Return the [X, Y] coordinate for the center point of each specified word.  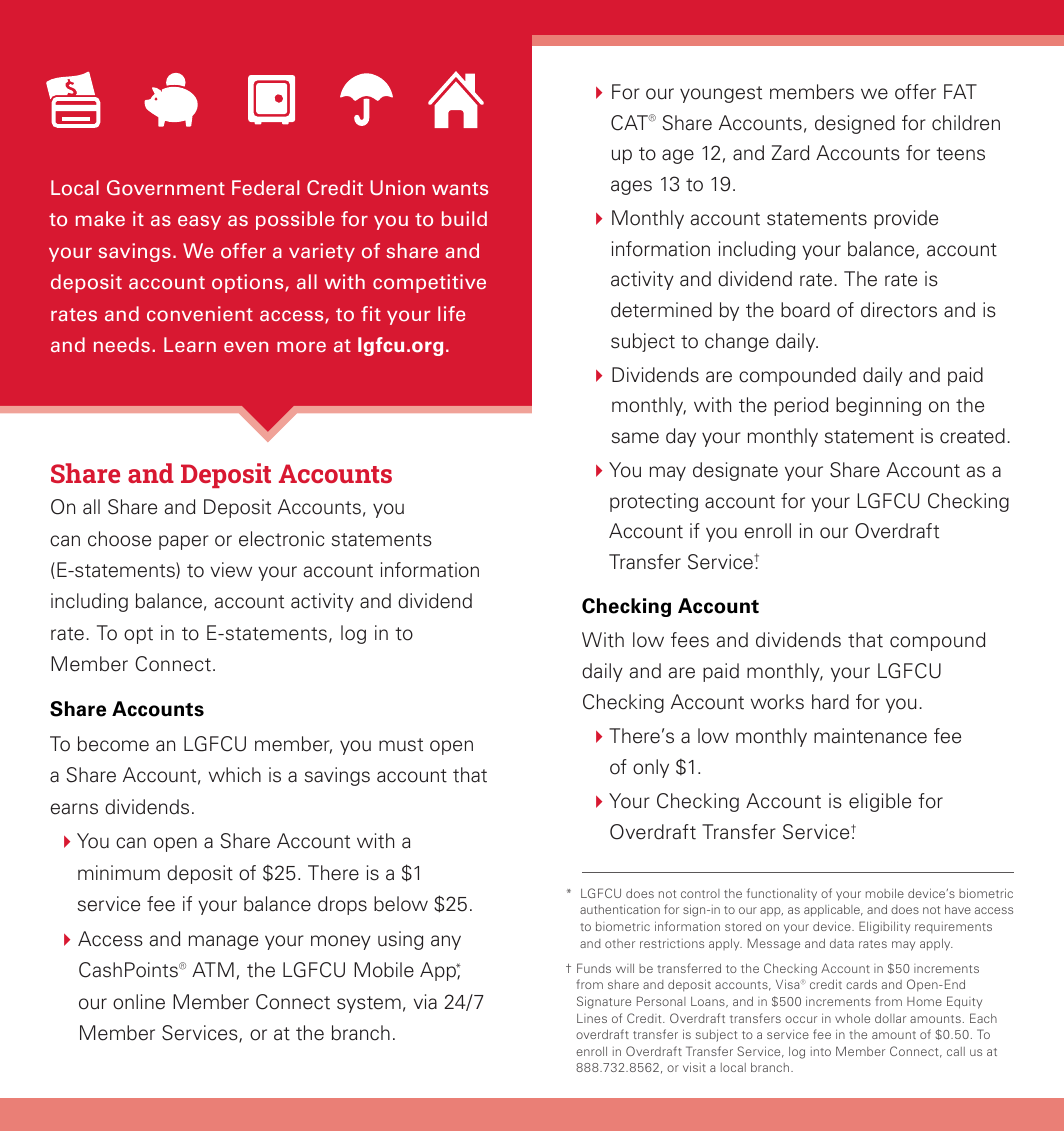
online [139, 1002]
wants [460, 188]
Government [166, 188]
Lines [592, 1018]
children [966, 123]
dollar [890, 1018]
